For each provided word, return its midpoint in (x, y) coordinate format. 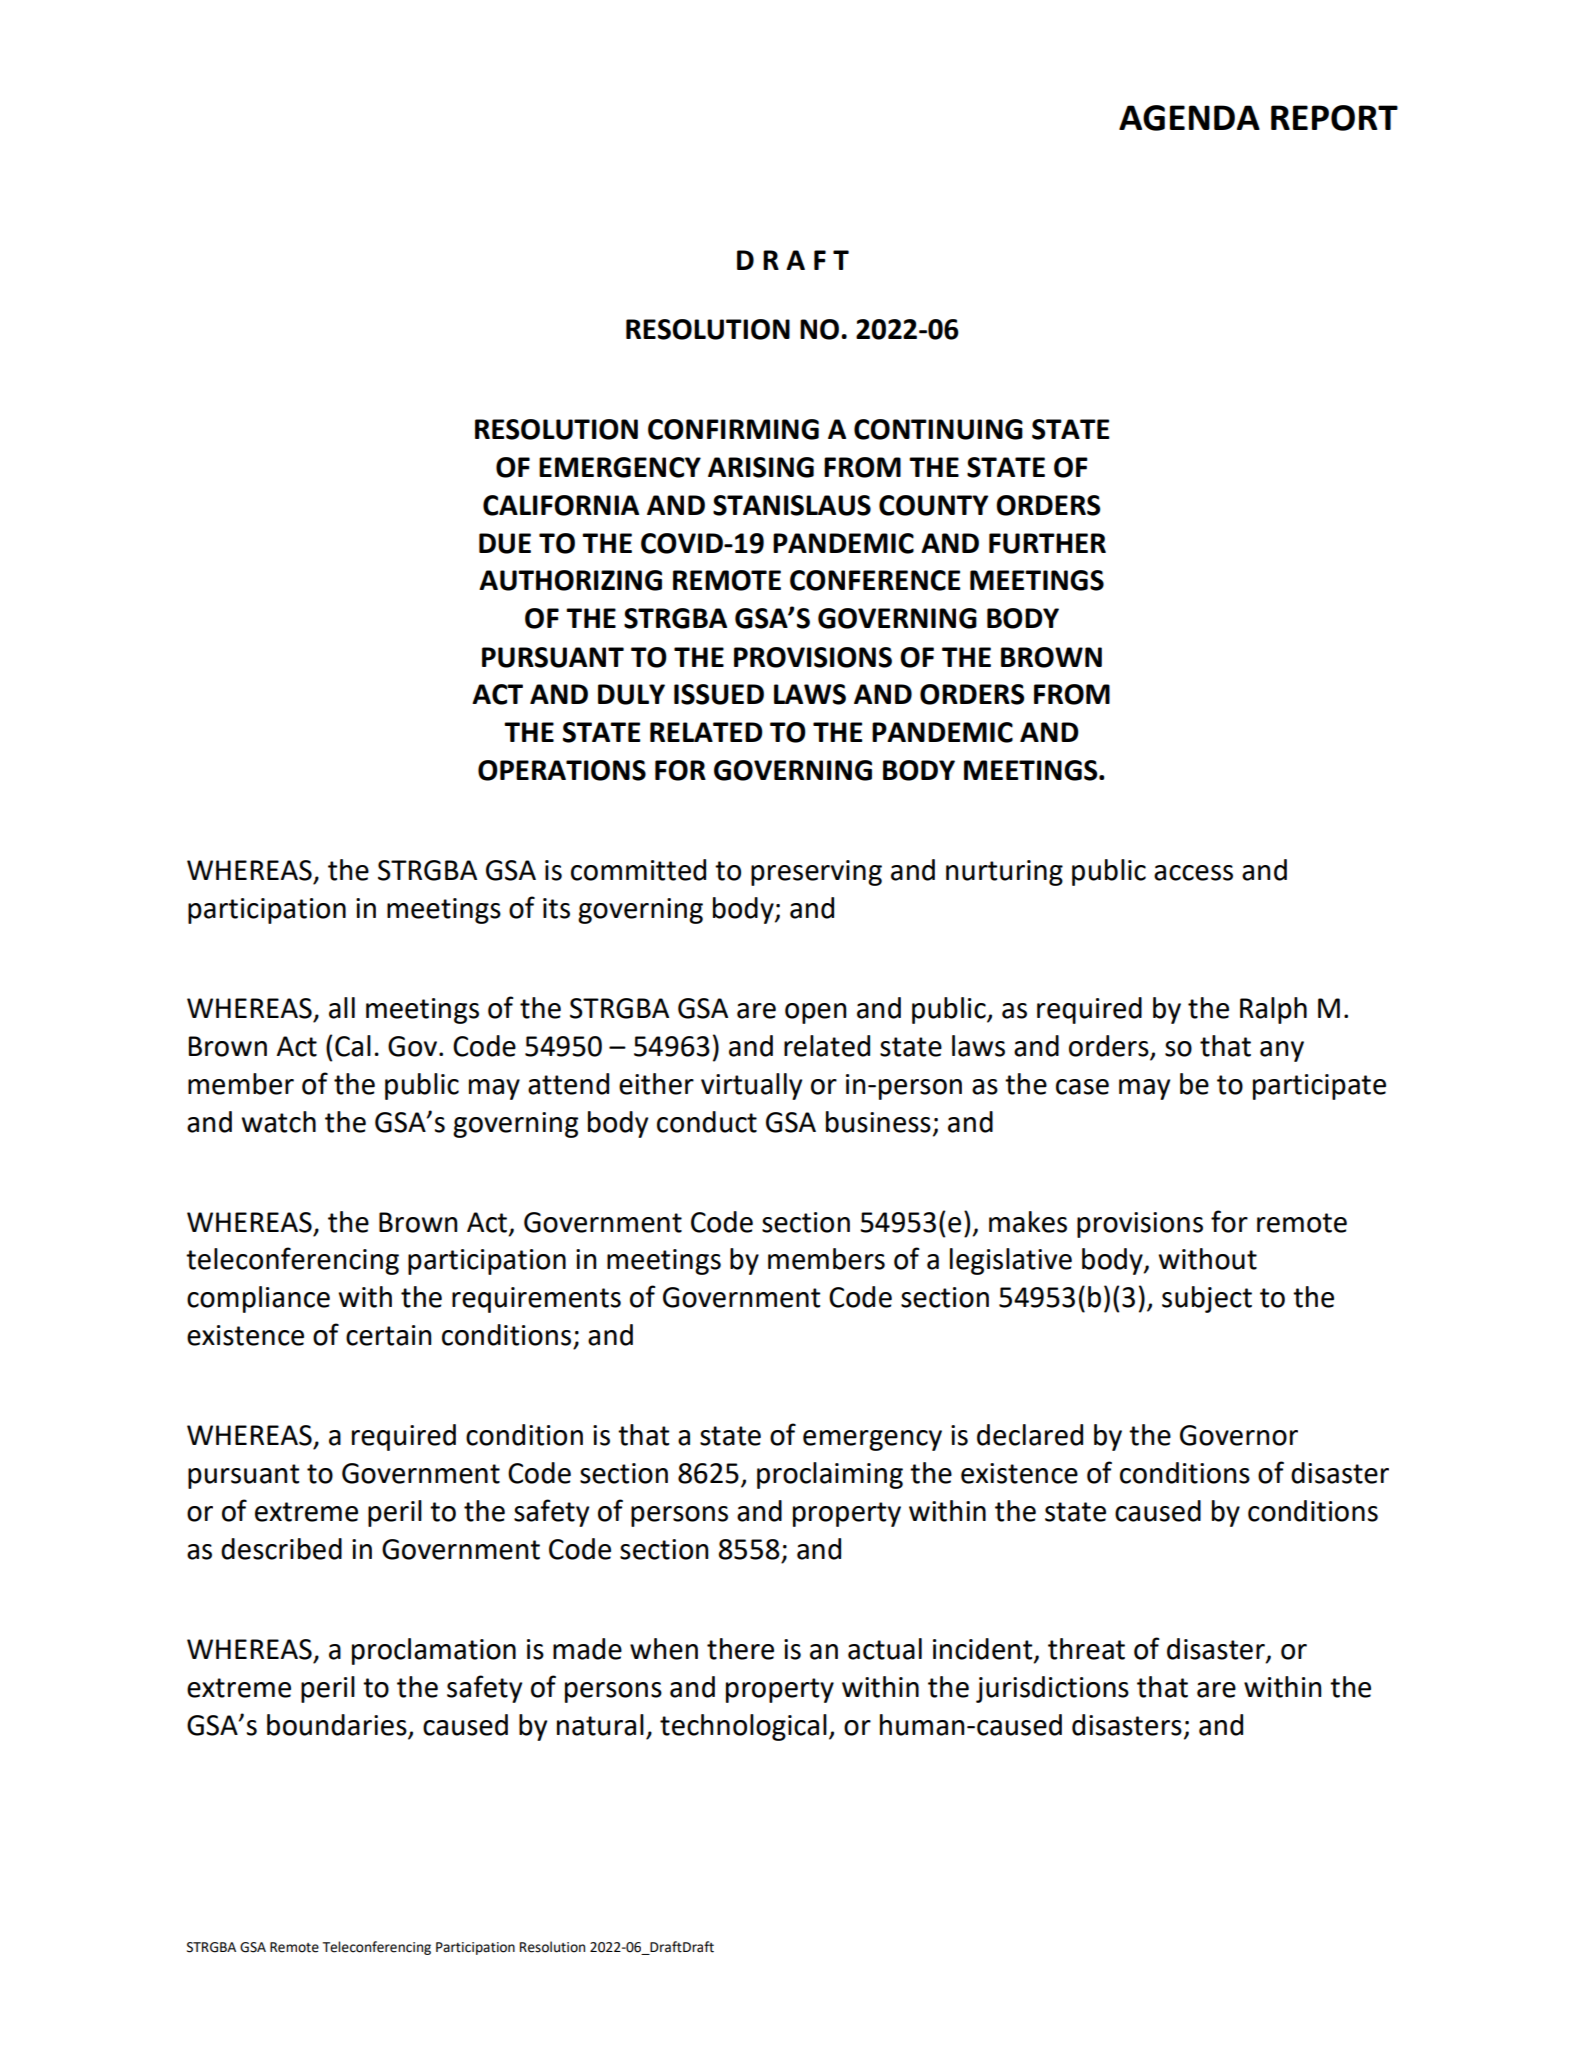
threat (1086, 1649)
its (556, 908)
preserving (816, 873)
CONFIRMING (733, 429)
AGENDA (1189, 118)
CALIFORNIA (561, 505)
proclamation (434, 1651)
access (1193, 873)
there (740, 1649)
